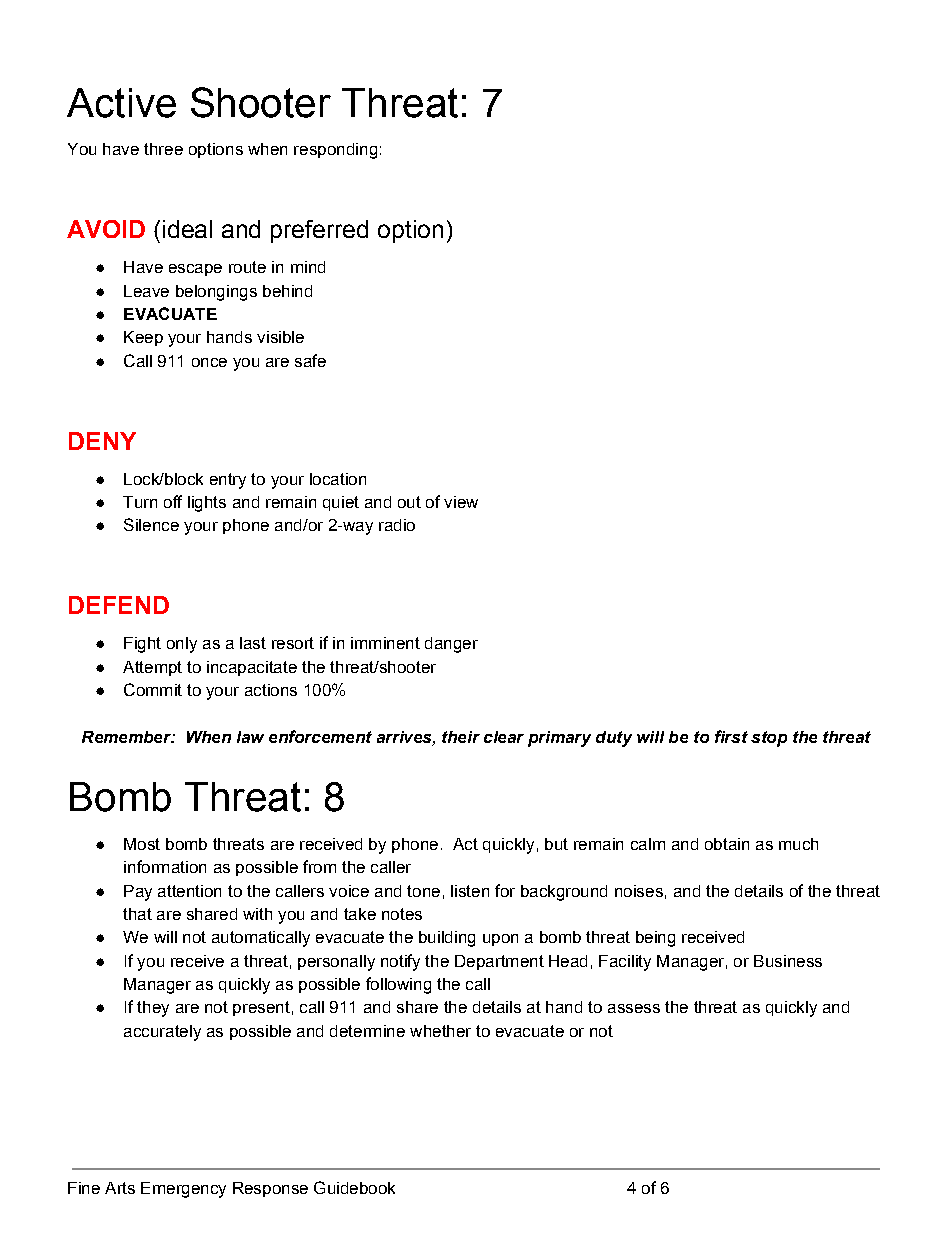 The width and height of the screenshot is (952, 1233). I want to click on only, so click(182, 645).
